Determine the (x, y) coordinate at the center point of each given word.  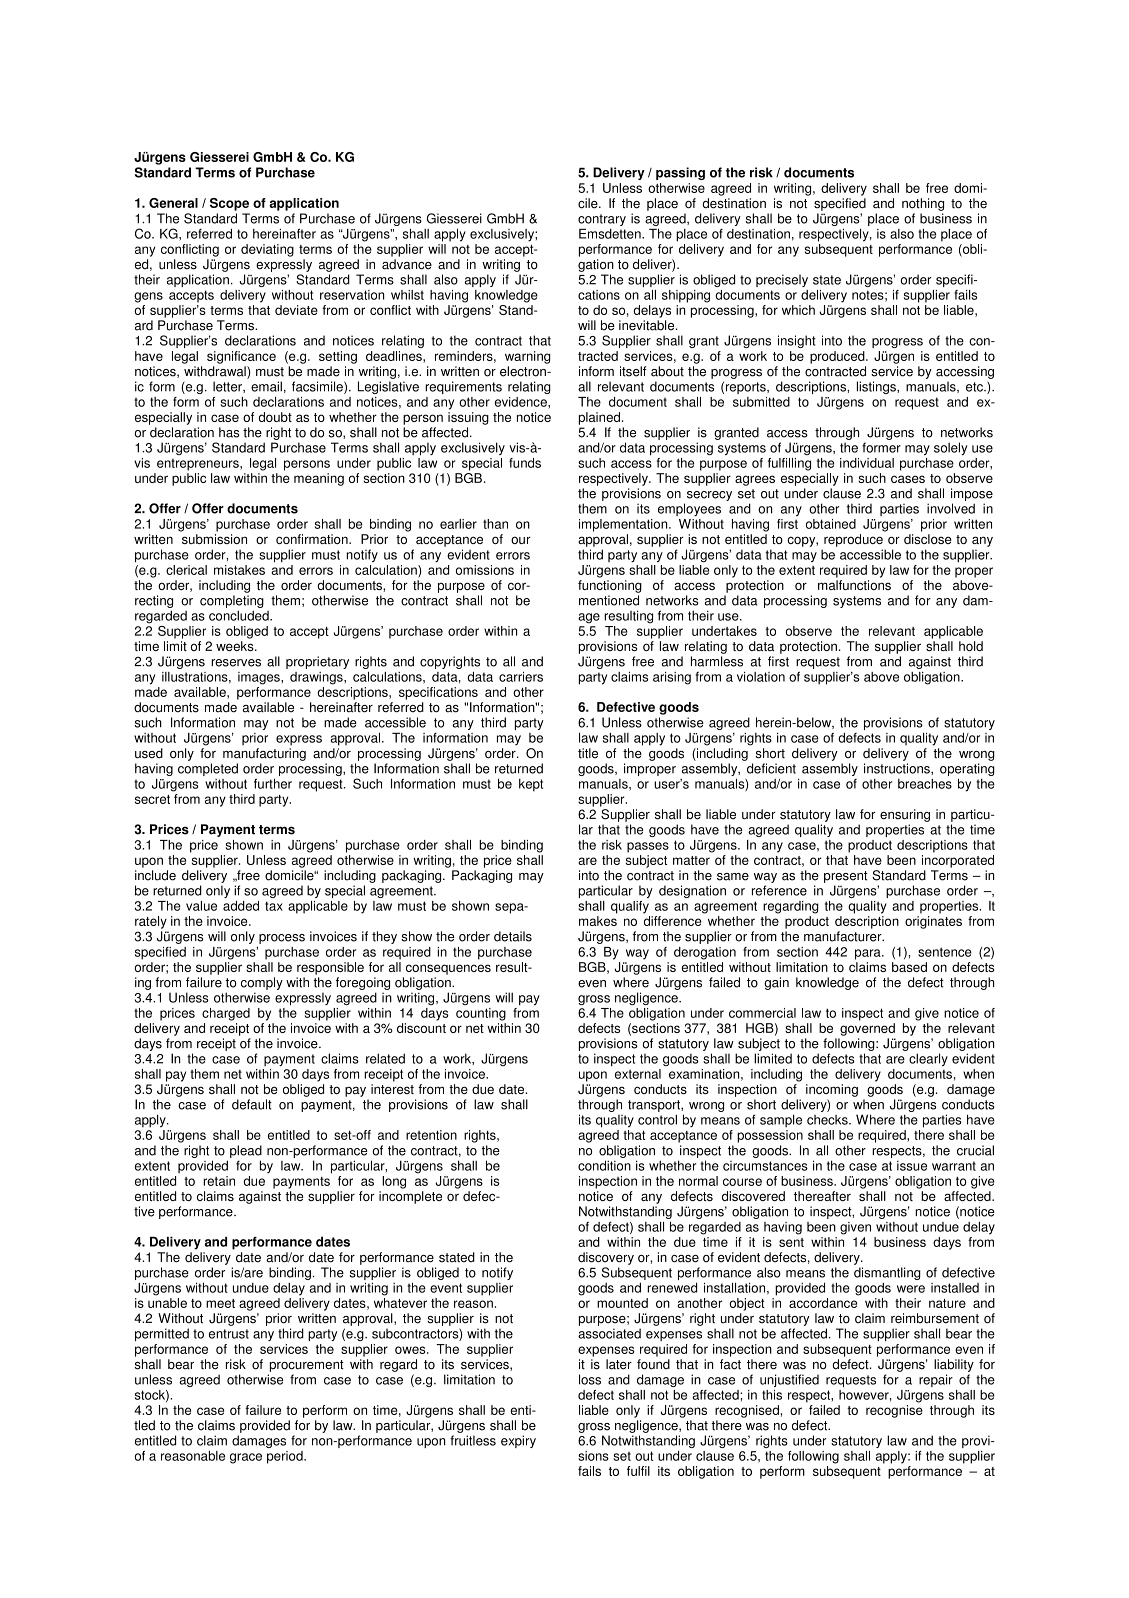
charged (226, 1014)
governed (867, 1029)
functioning (610, 586)
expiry (518, 1441)
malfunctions (854, 585)
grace (246, 1458)
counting (481, 1014)
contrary (602, 221)
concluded (240, 615)
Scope (229, 204)
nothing (923, 204)
